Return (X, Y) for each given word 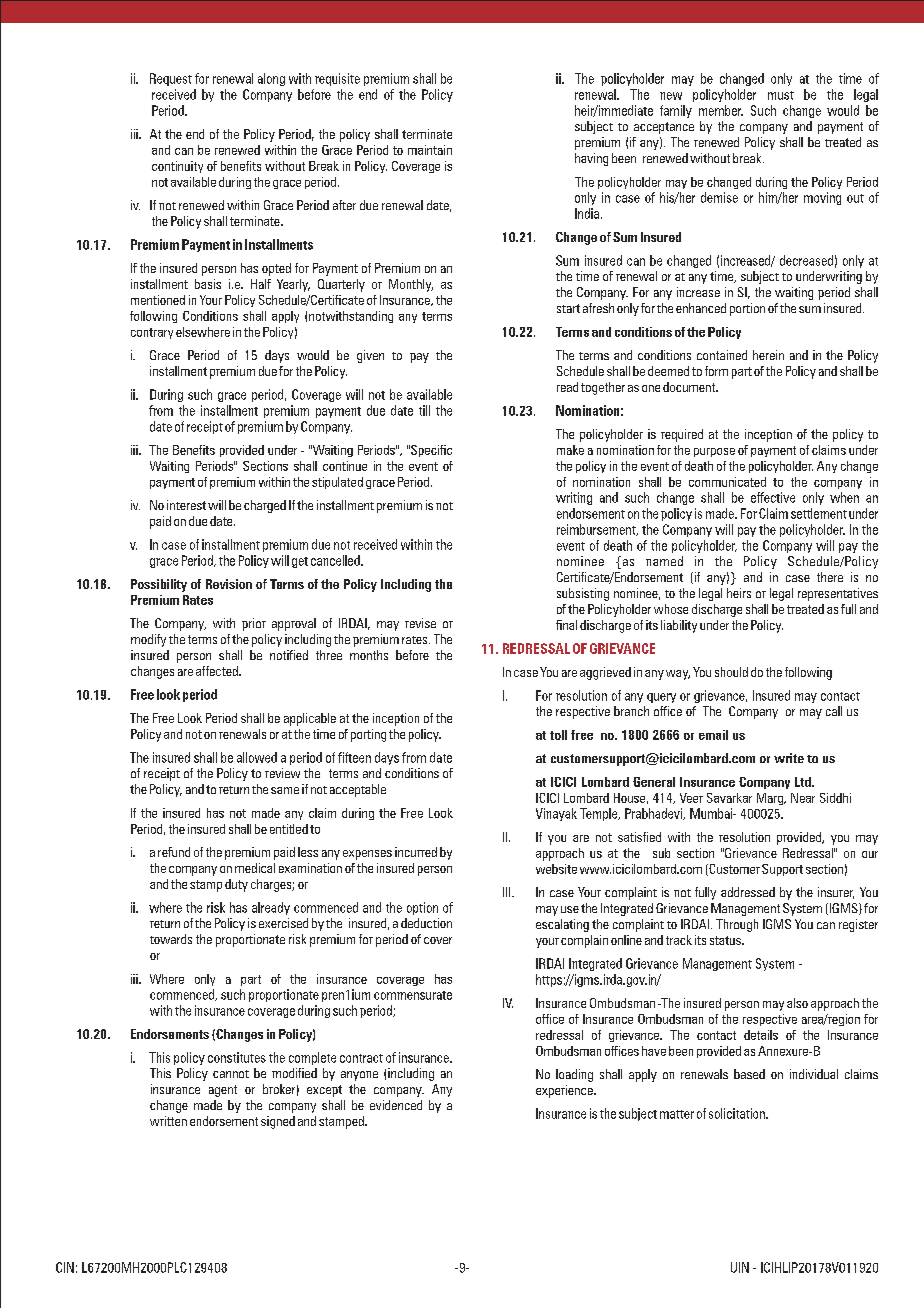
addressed (748, 892)
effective (773, 497)
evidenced (396, 1105)
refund (174, 852)
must (781, 95)
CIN (65, 1267)
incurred (416, 852)
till (424, 410)
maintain (430, 150)
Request (171, 79)
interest (186, 505)
